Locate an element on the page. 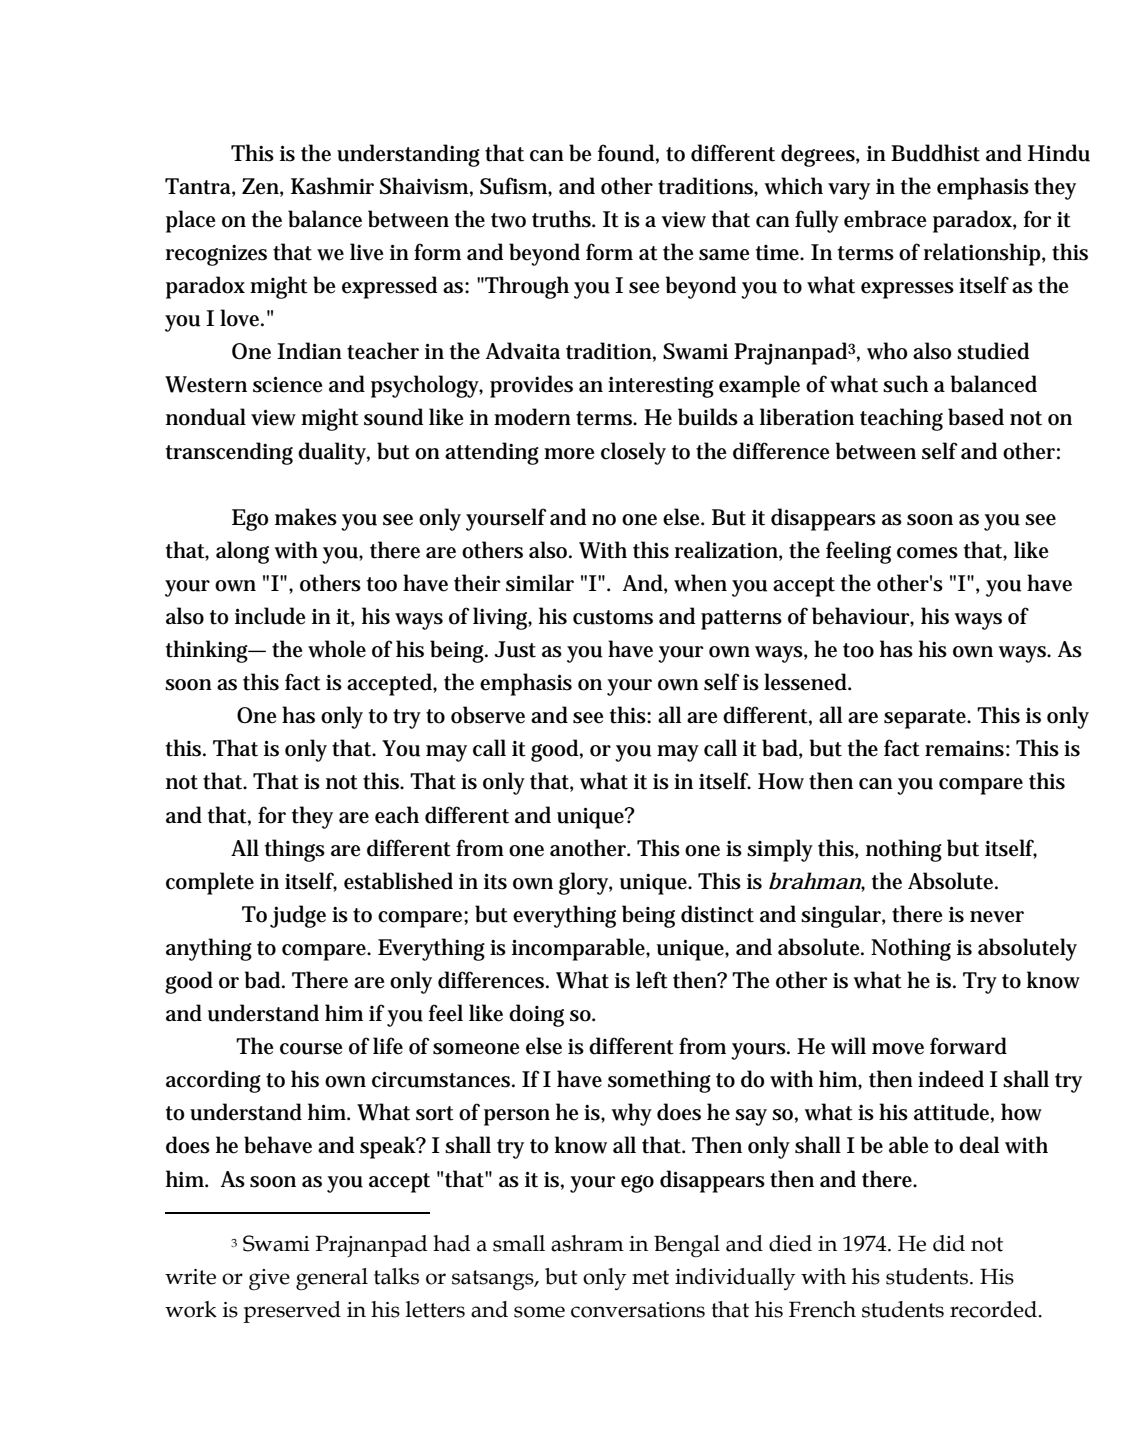 The height and width of the document is (1456, 1125). did is located at coordinates (949, 1243).
